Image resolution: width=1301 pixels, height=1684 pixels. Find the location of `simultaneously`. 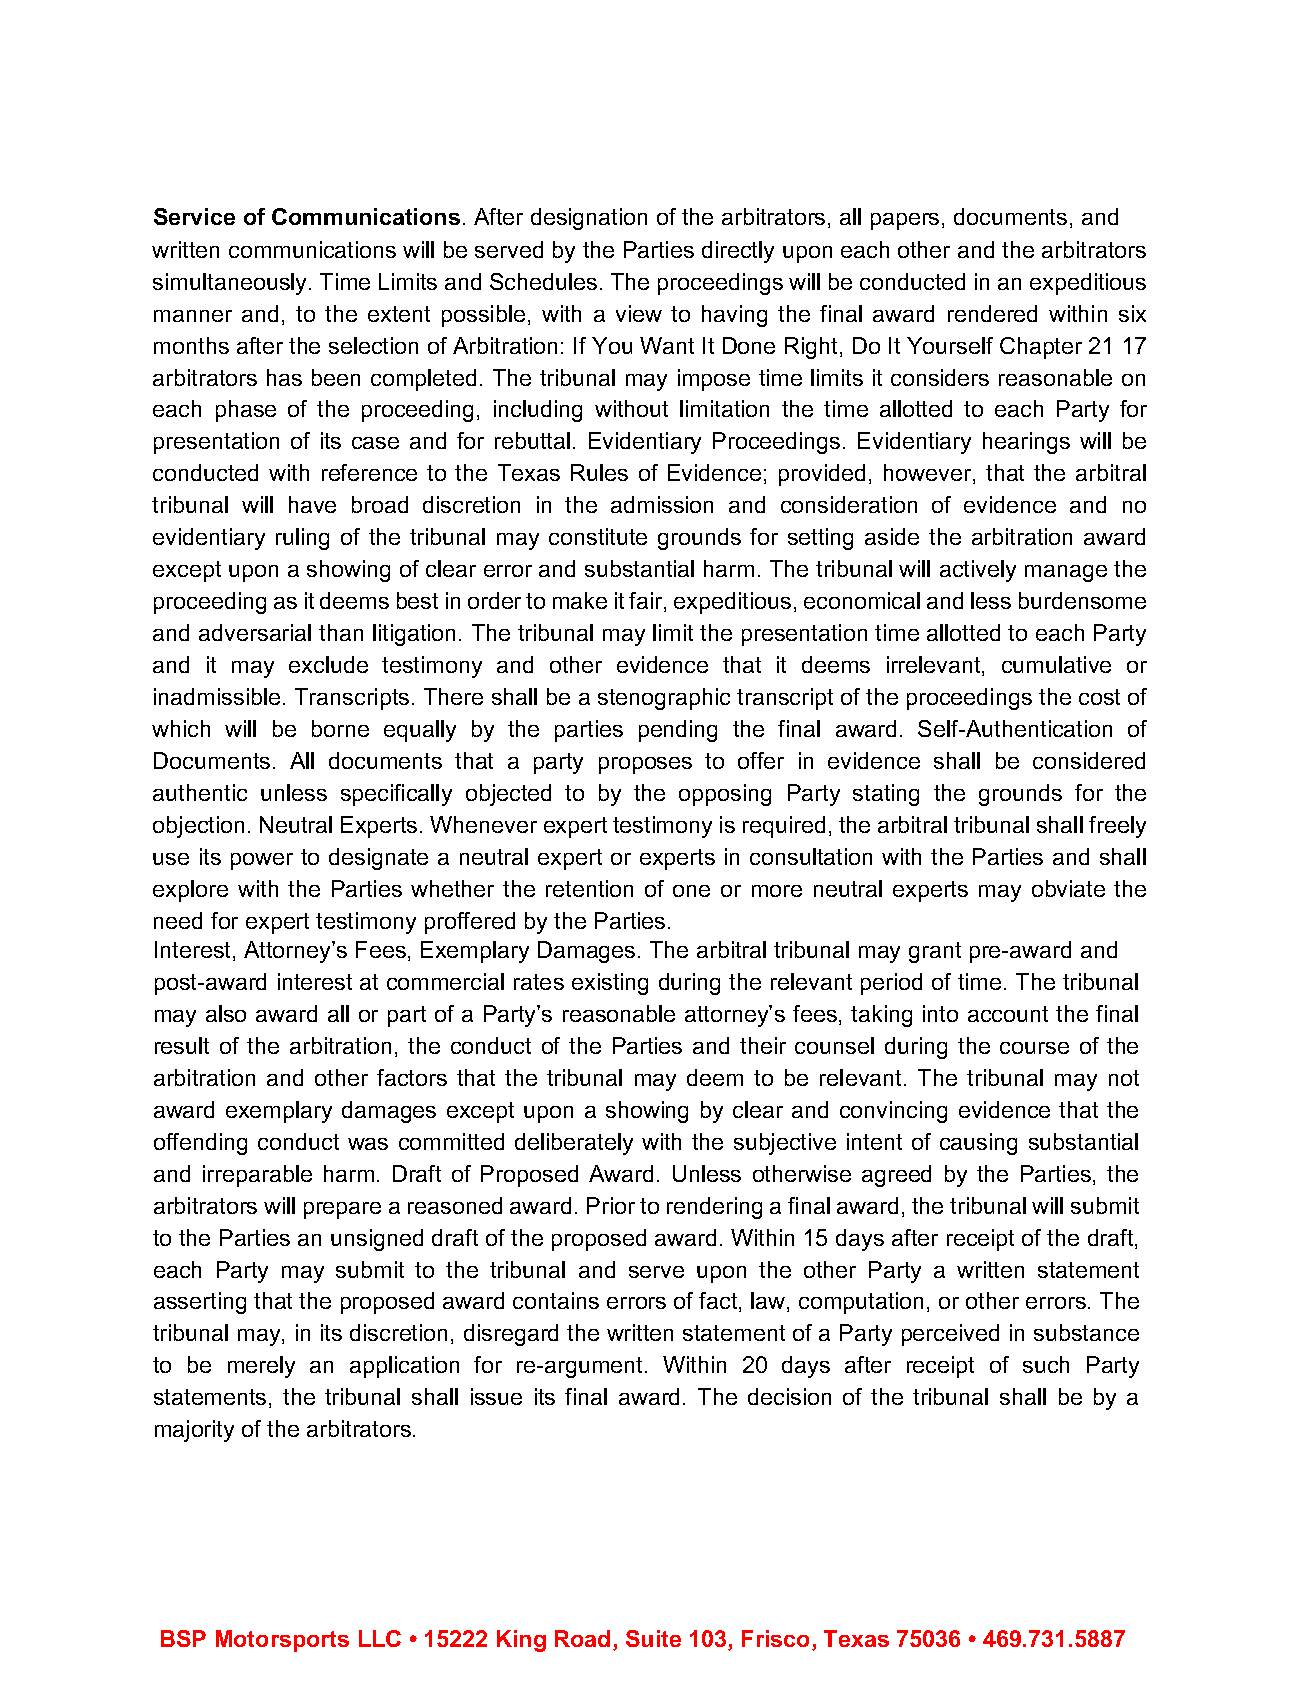

simultaneously is located at coordinates (231, 284).
